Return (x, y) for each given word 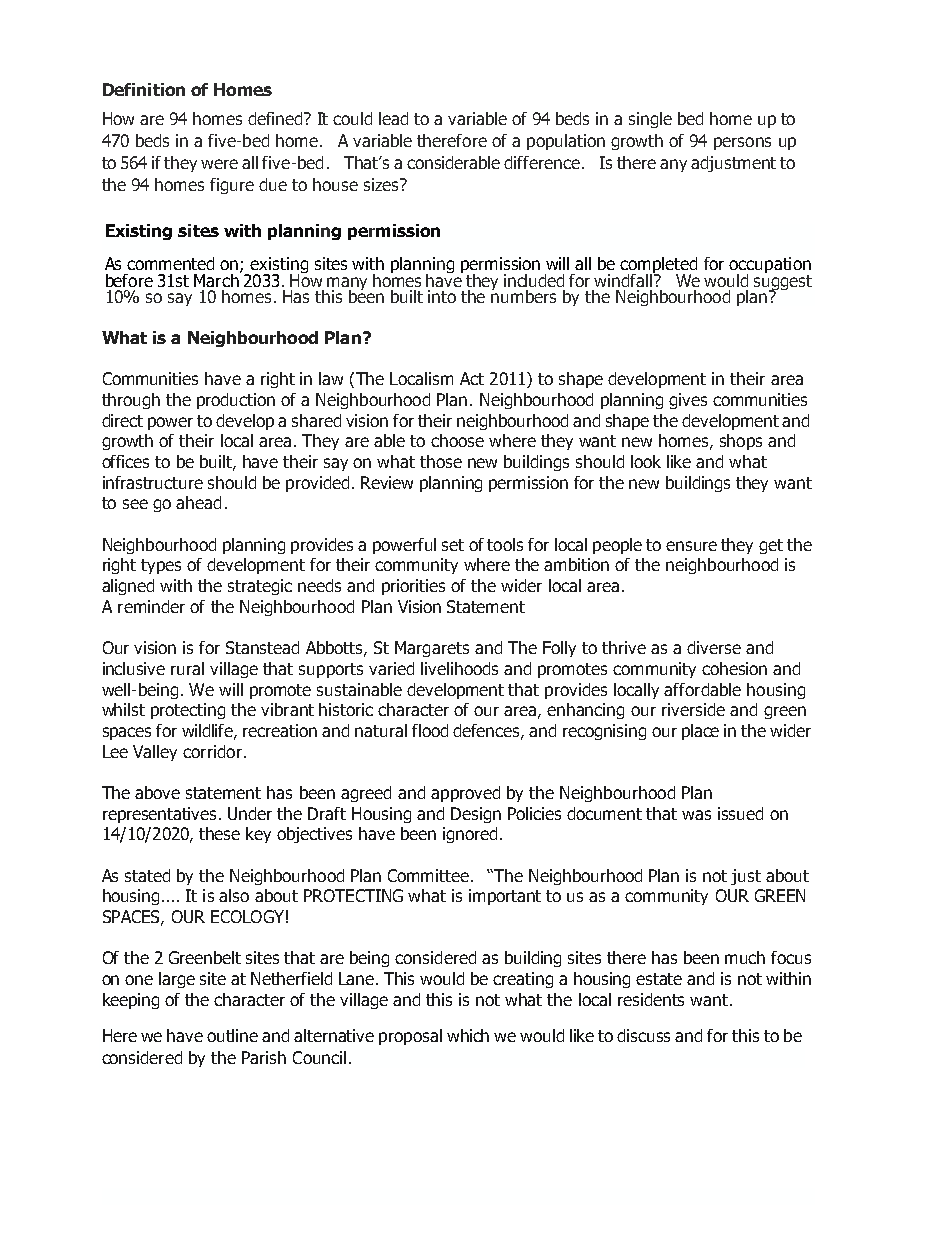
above (157, 792)
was (696, 815)
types (161, 566)
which (468, 1035)
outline (232, 1035)
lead (393, 118)
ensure (691, 546)
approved (465, 794)
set (453, 545)
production (236, 401)
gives (688, 401)
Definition (144, 89)
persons (742, 143)
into (442, 296)
